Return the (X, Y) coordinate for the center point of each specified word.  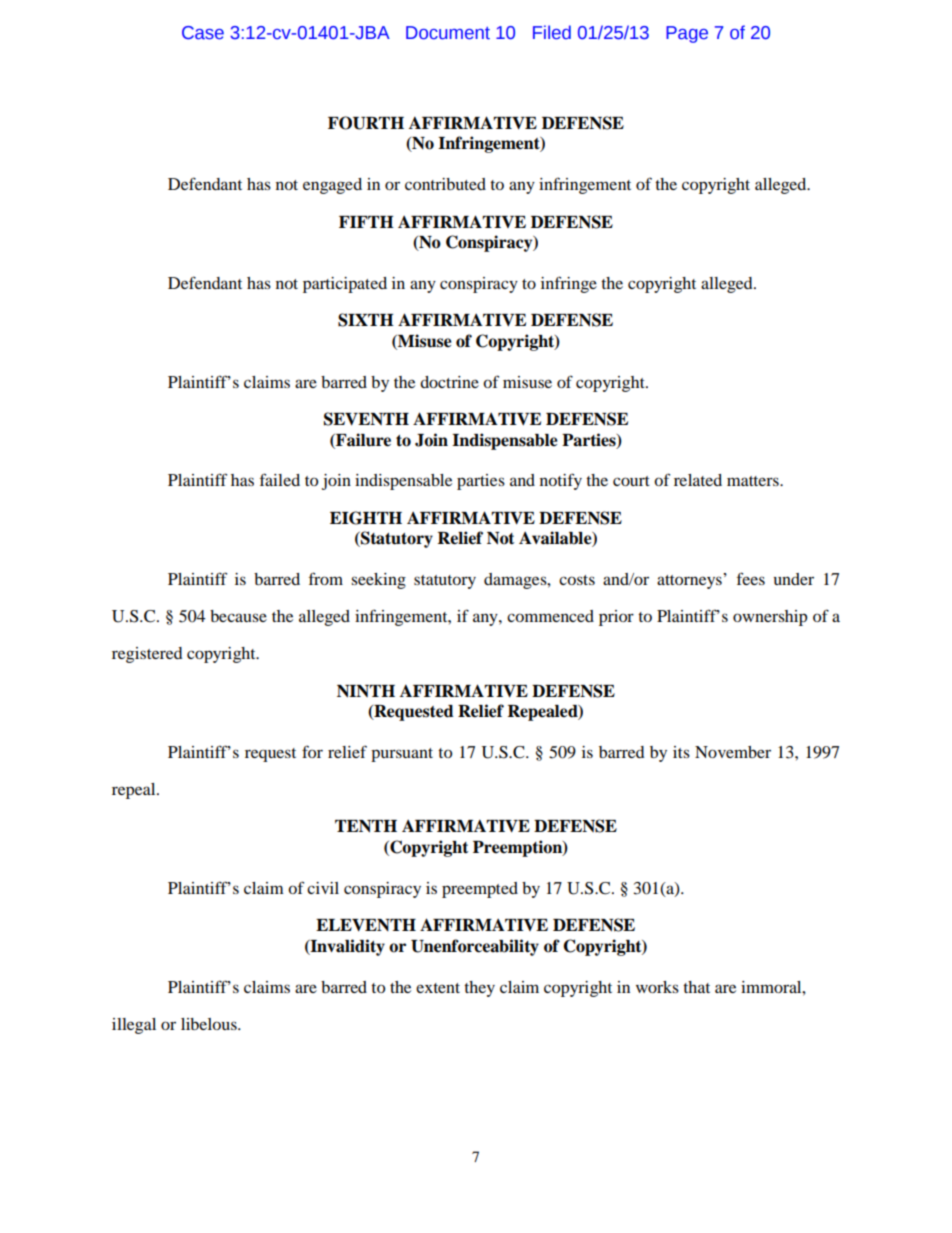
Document (448, 33)
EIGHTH (366, 518)
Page (687, 34)
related (698, 480)
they (479, 989)
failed (280, 479)
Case (203, 33)
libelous (210, 1024)
